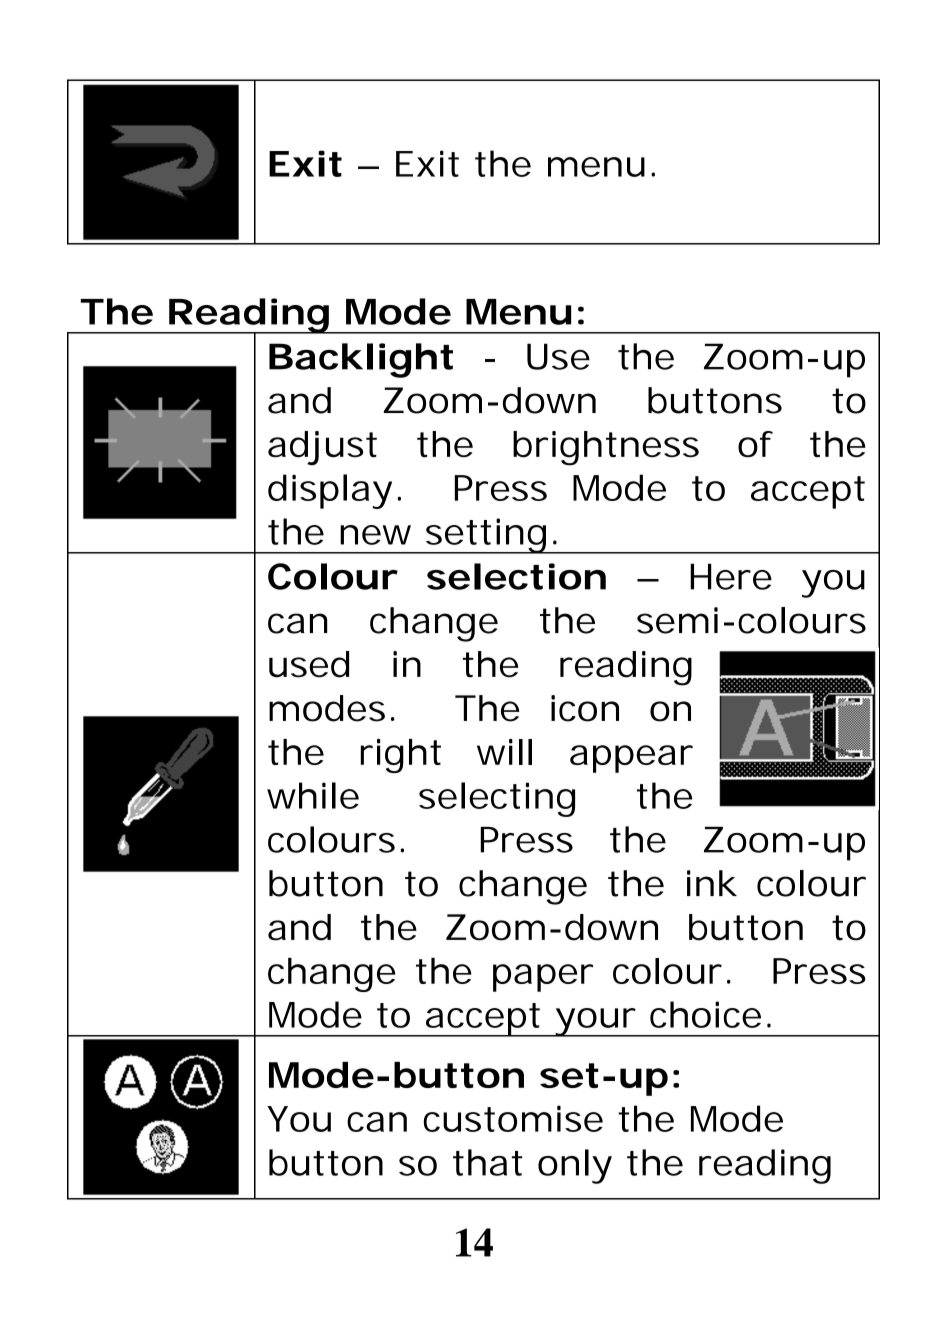  I want to click on appear, so click(631, 759).
